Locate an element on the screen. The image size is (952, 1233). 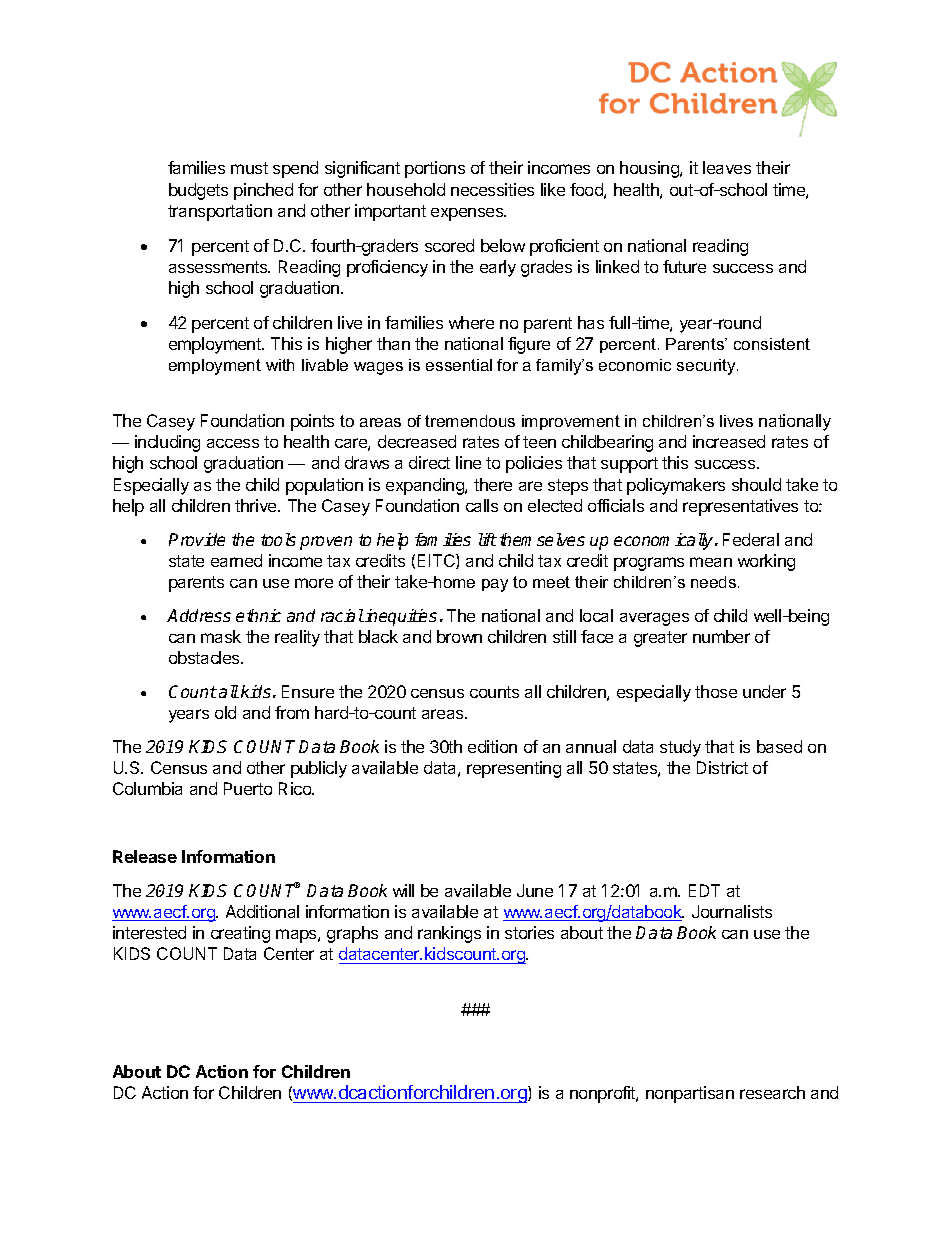
creating is located at coordinates (240, 934).
